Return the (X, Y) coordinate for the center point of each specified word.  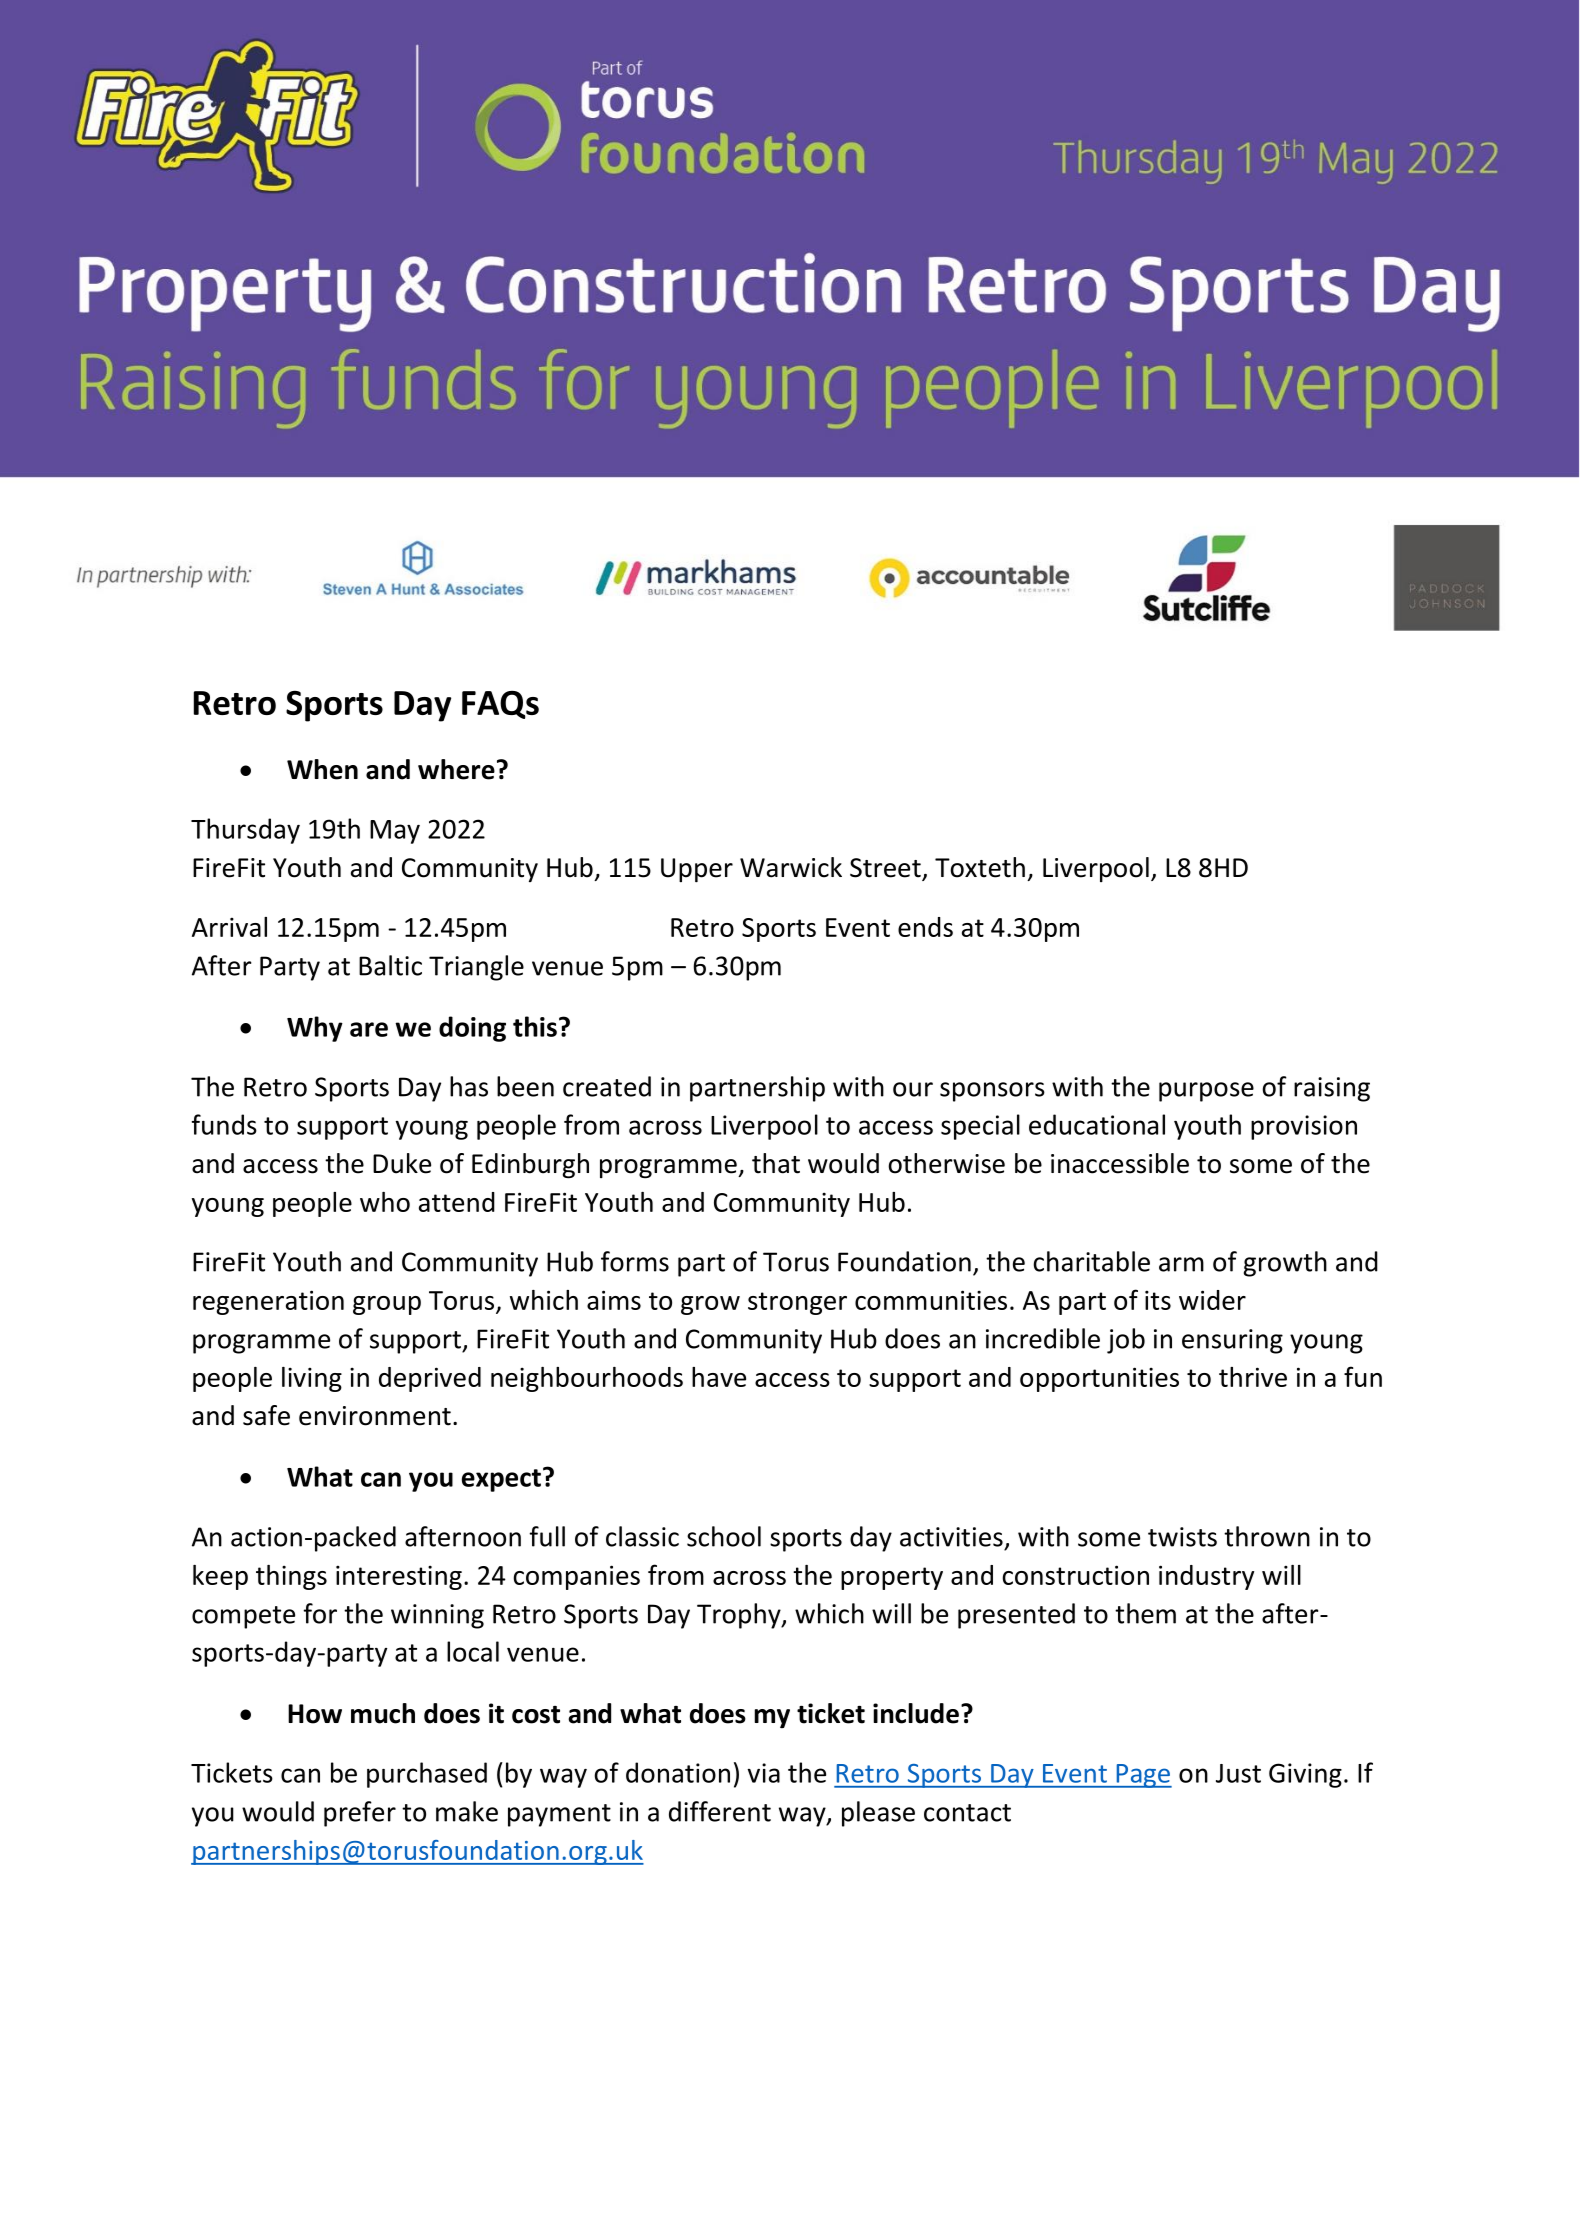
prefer (360, 1814)
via (763, 1773)
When (322, 769)
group (387, 1305)
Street (886, 869)
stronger (797, 1303)
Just (1238, 1773)
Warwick (791, 867)
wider (1212, 1300)
